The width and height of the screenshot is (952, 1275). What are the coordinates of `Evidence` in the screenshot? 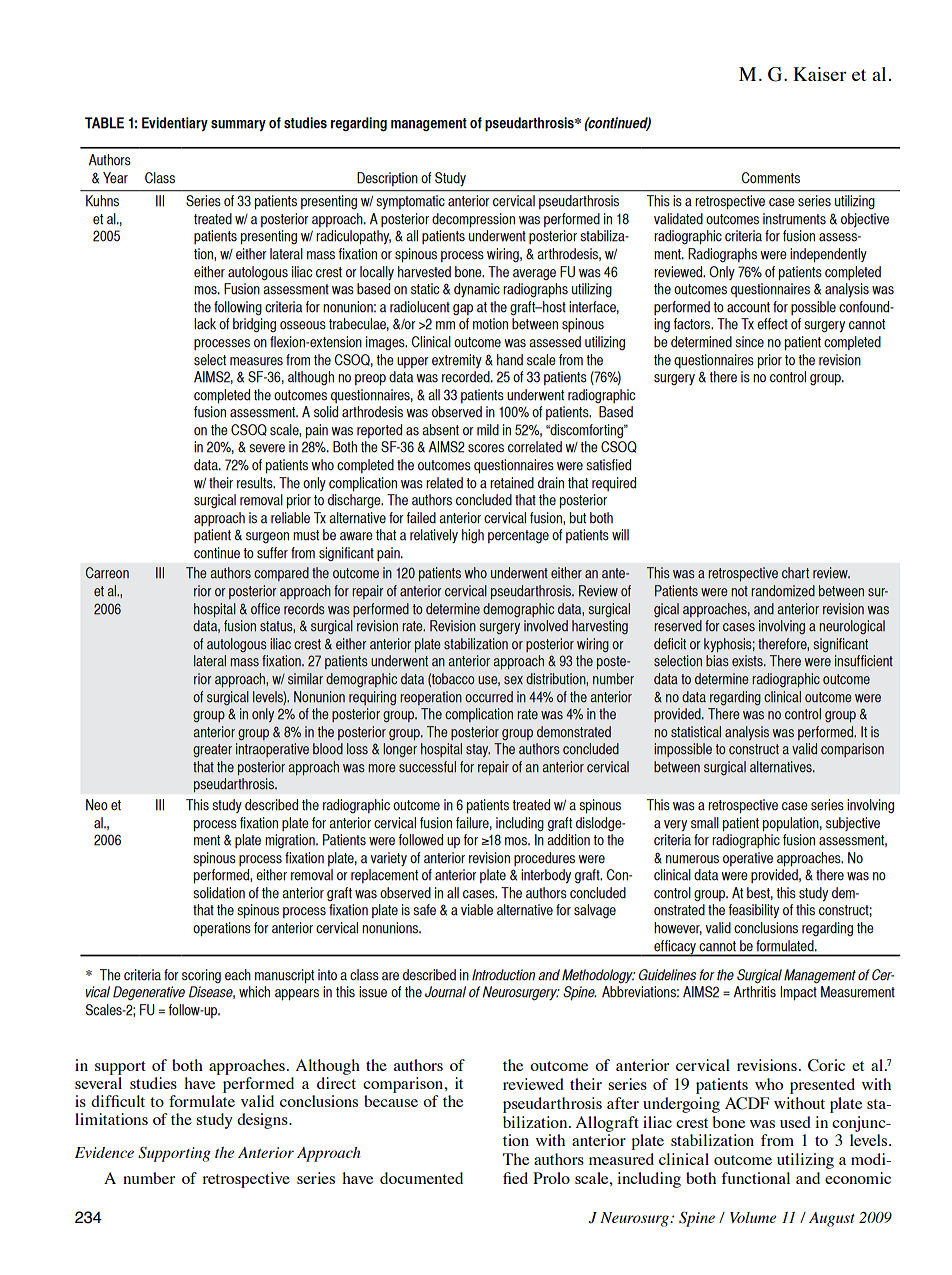 It's located at (104, 1152).
